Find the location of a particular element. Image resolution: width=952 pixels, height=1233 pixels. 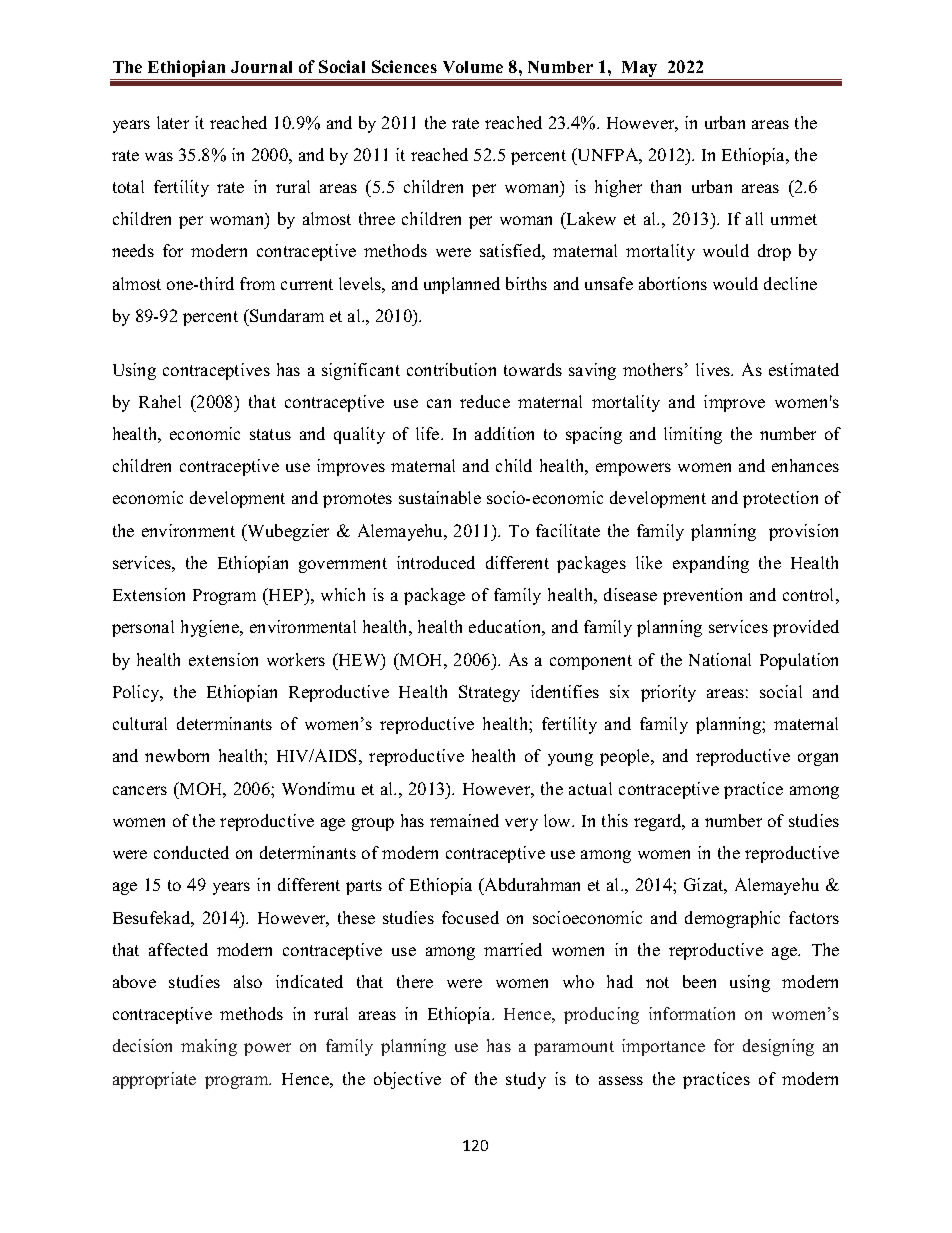

making is located at coordinates (209, 1047).
